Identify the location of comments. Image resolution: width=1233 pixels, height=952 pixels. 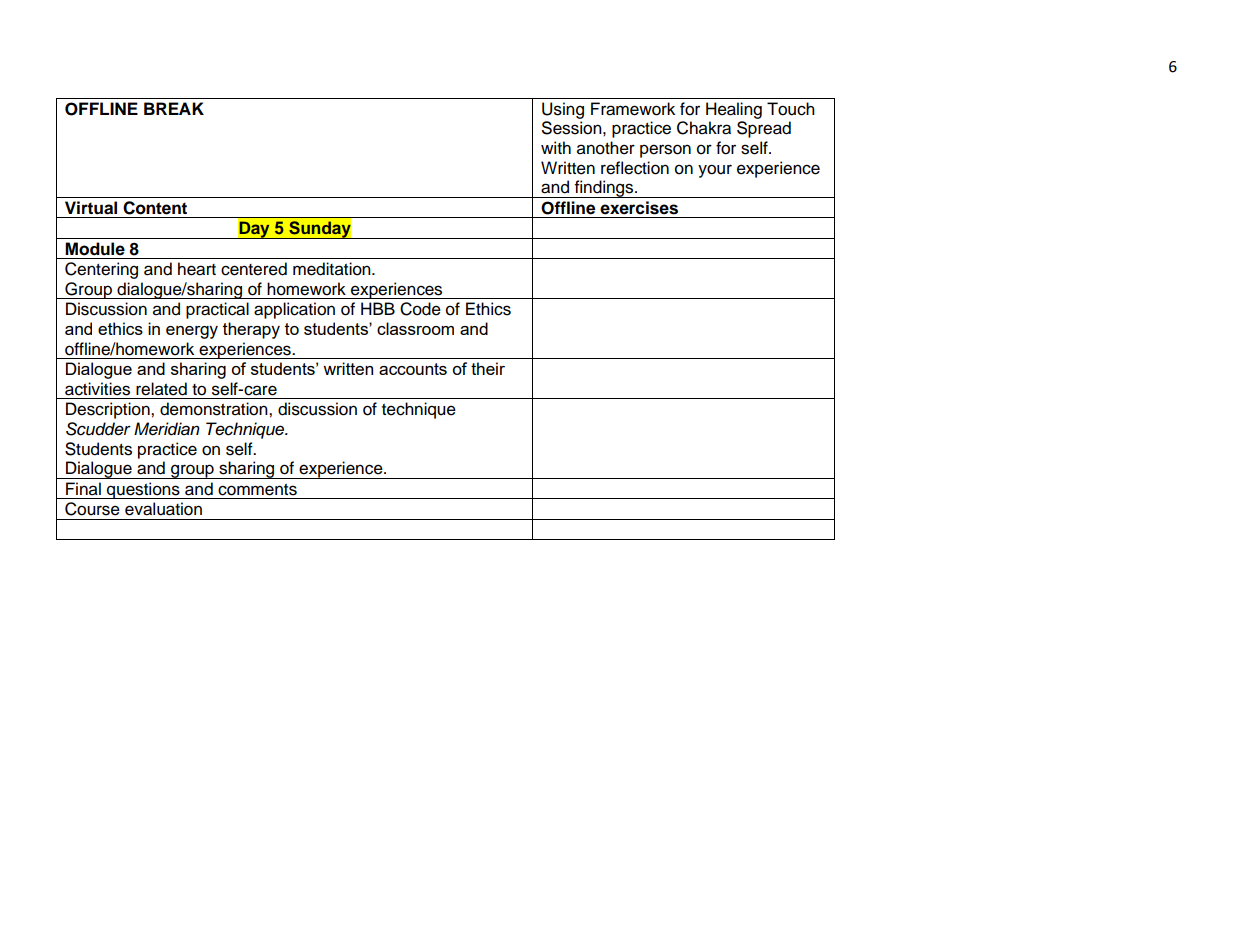
(257, 490).
